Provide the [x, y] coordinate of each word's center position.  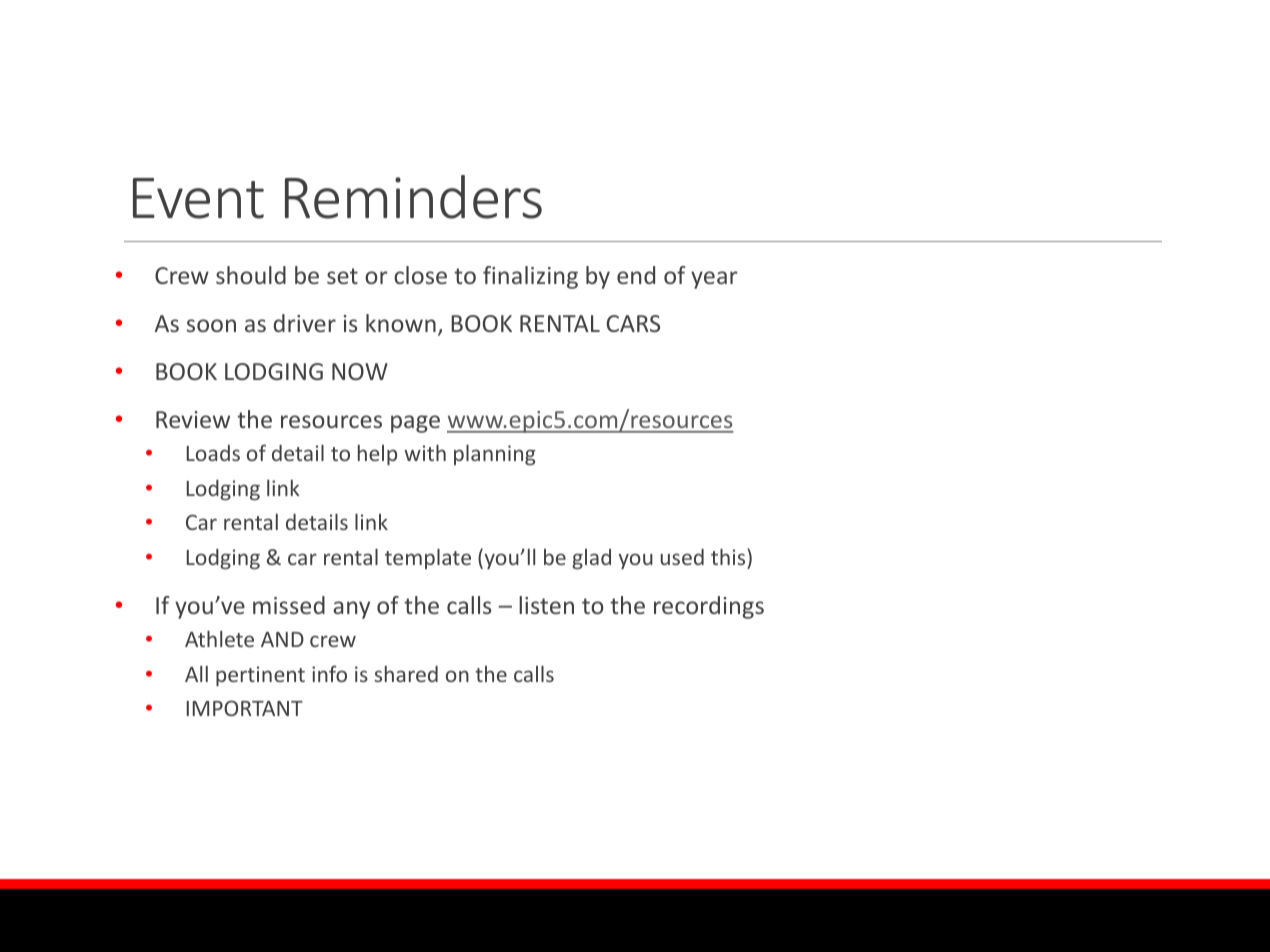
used [682, 557]
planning [495, 455]
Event [198, 198]
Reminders [413, 197]
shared [406, 674]
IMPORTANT [245, 708]
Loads [213, 453]
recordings [709, 607]
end [636, 275]
